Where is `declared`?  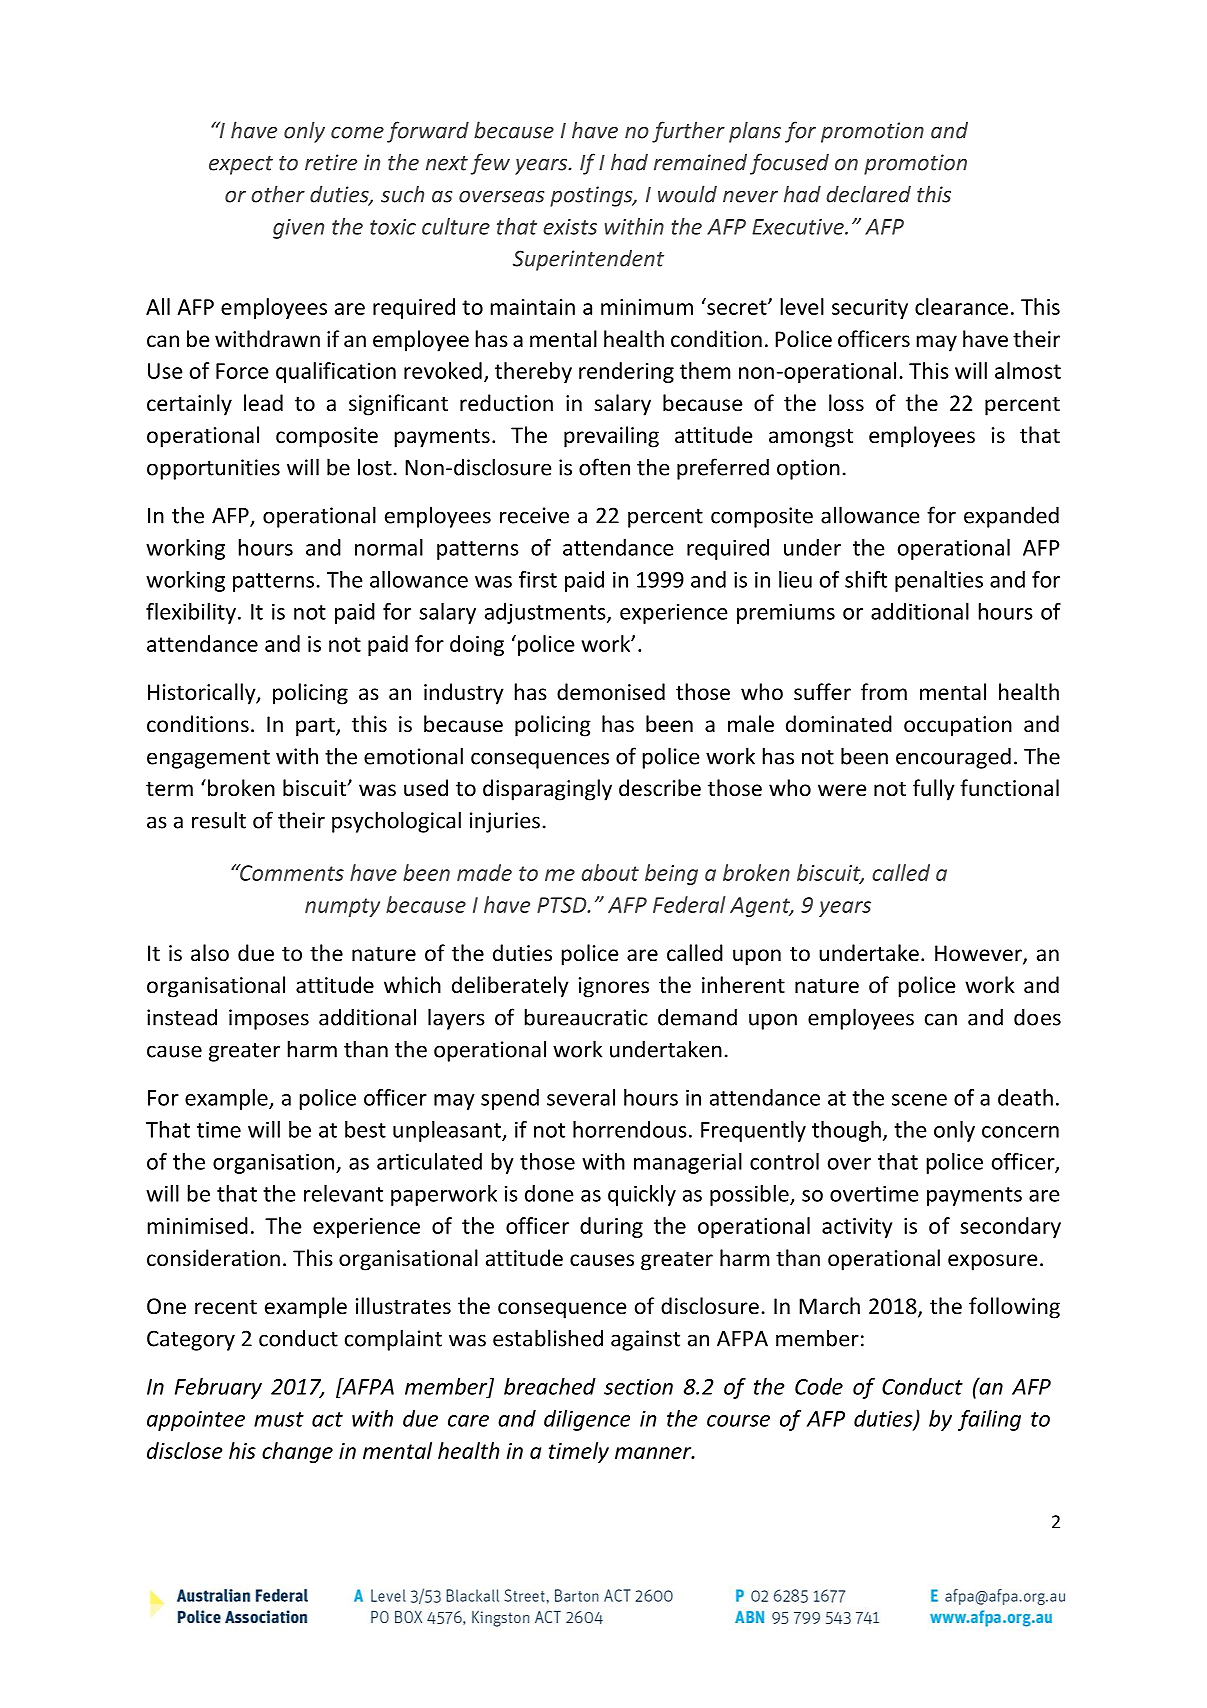 declared is located at coordinates (868, 194).
